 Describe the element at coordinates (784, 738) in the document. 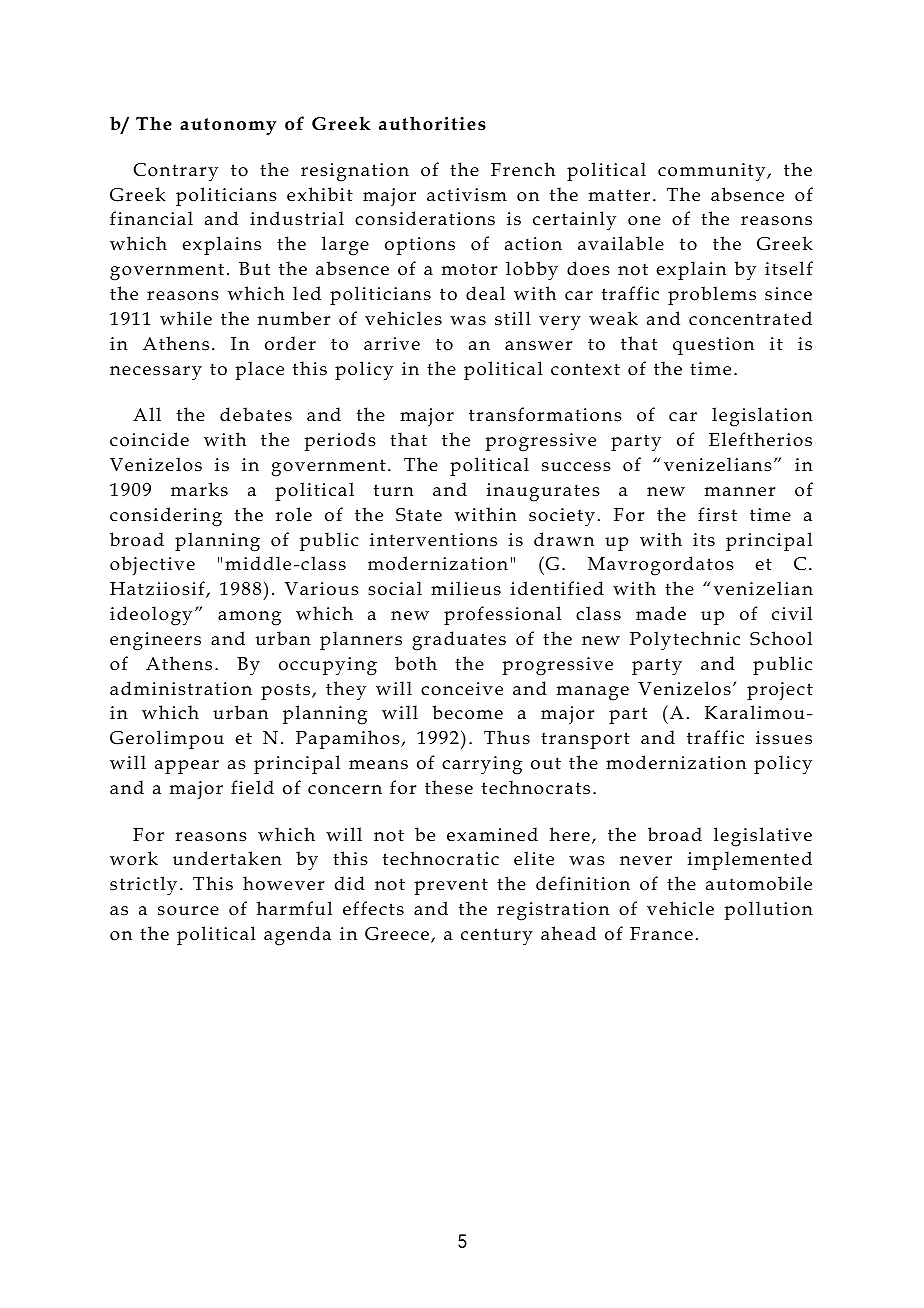

I see `issues` at that location.
